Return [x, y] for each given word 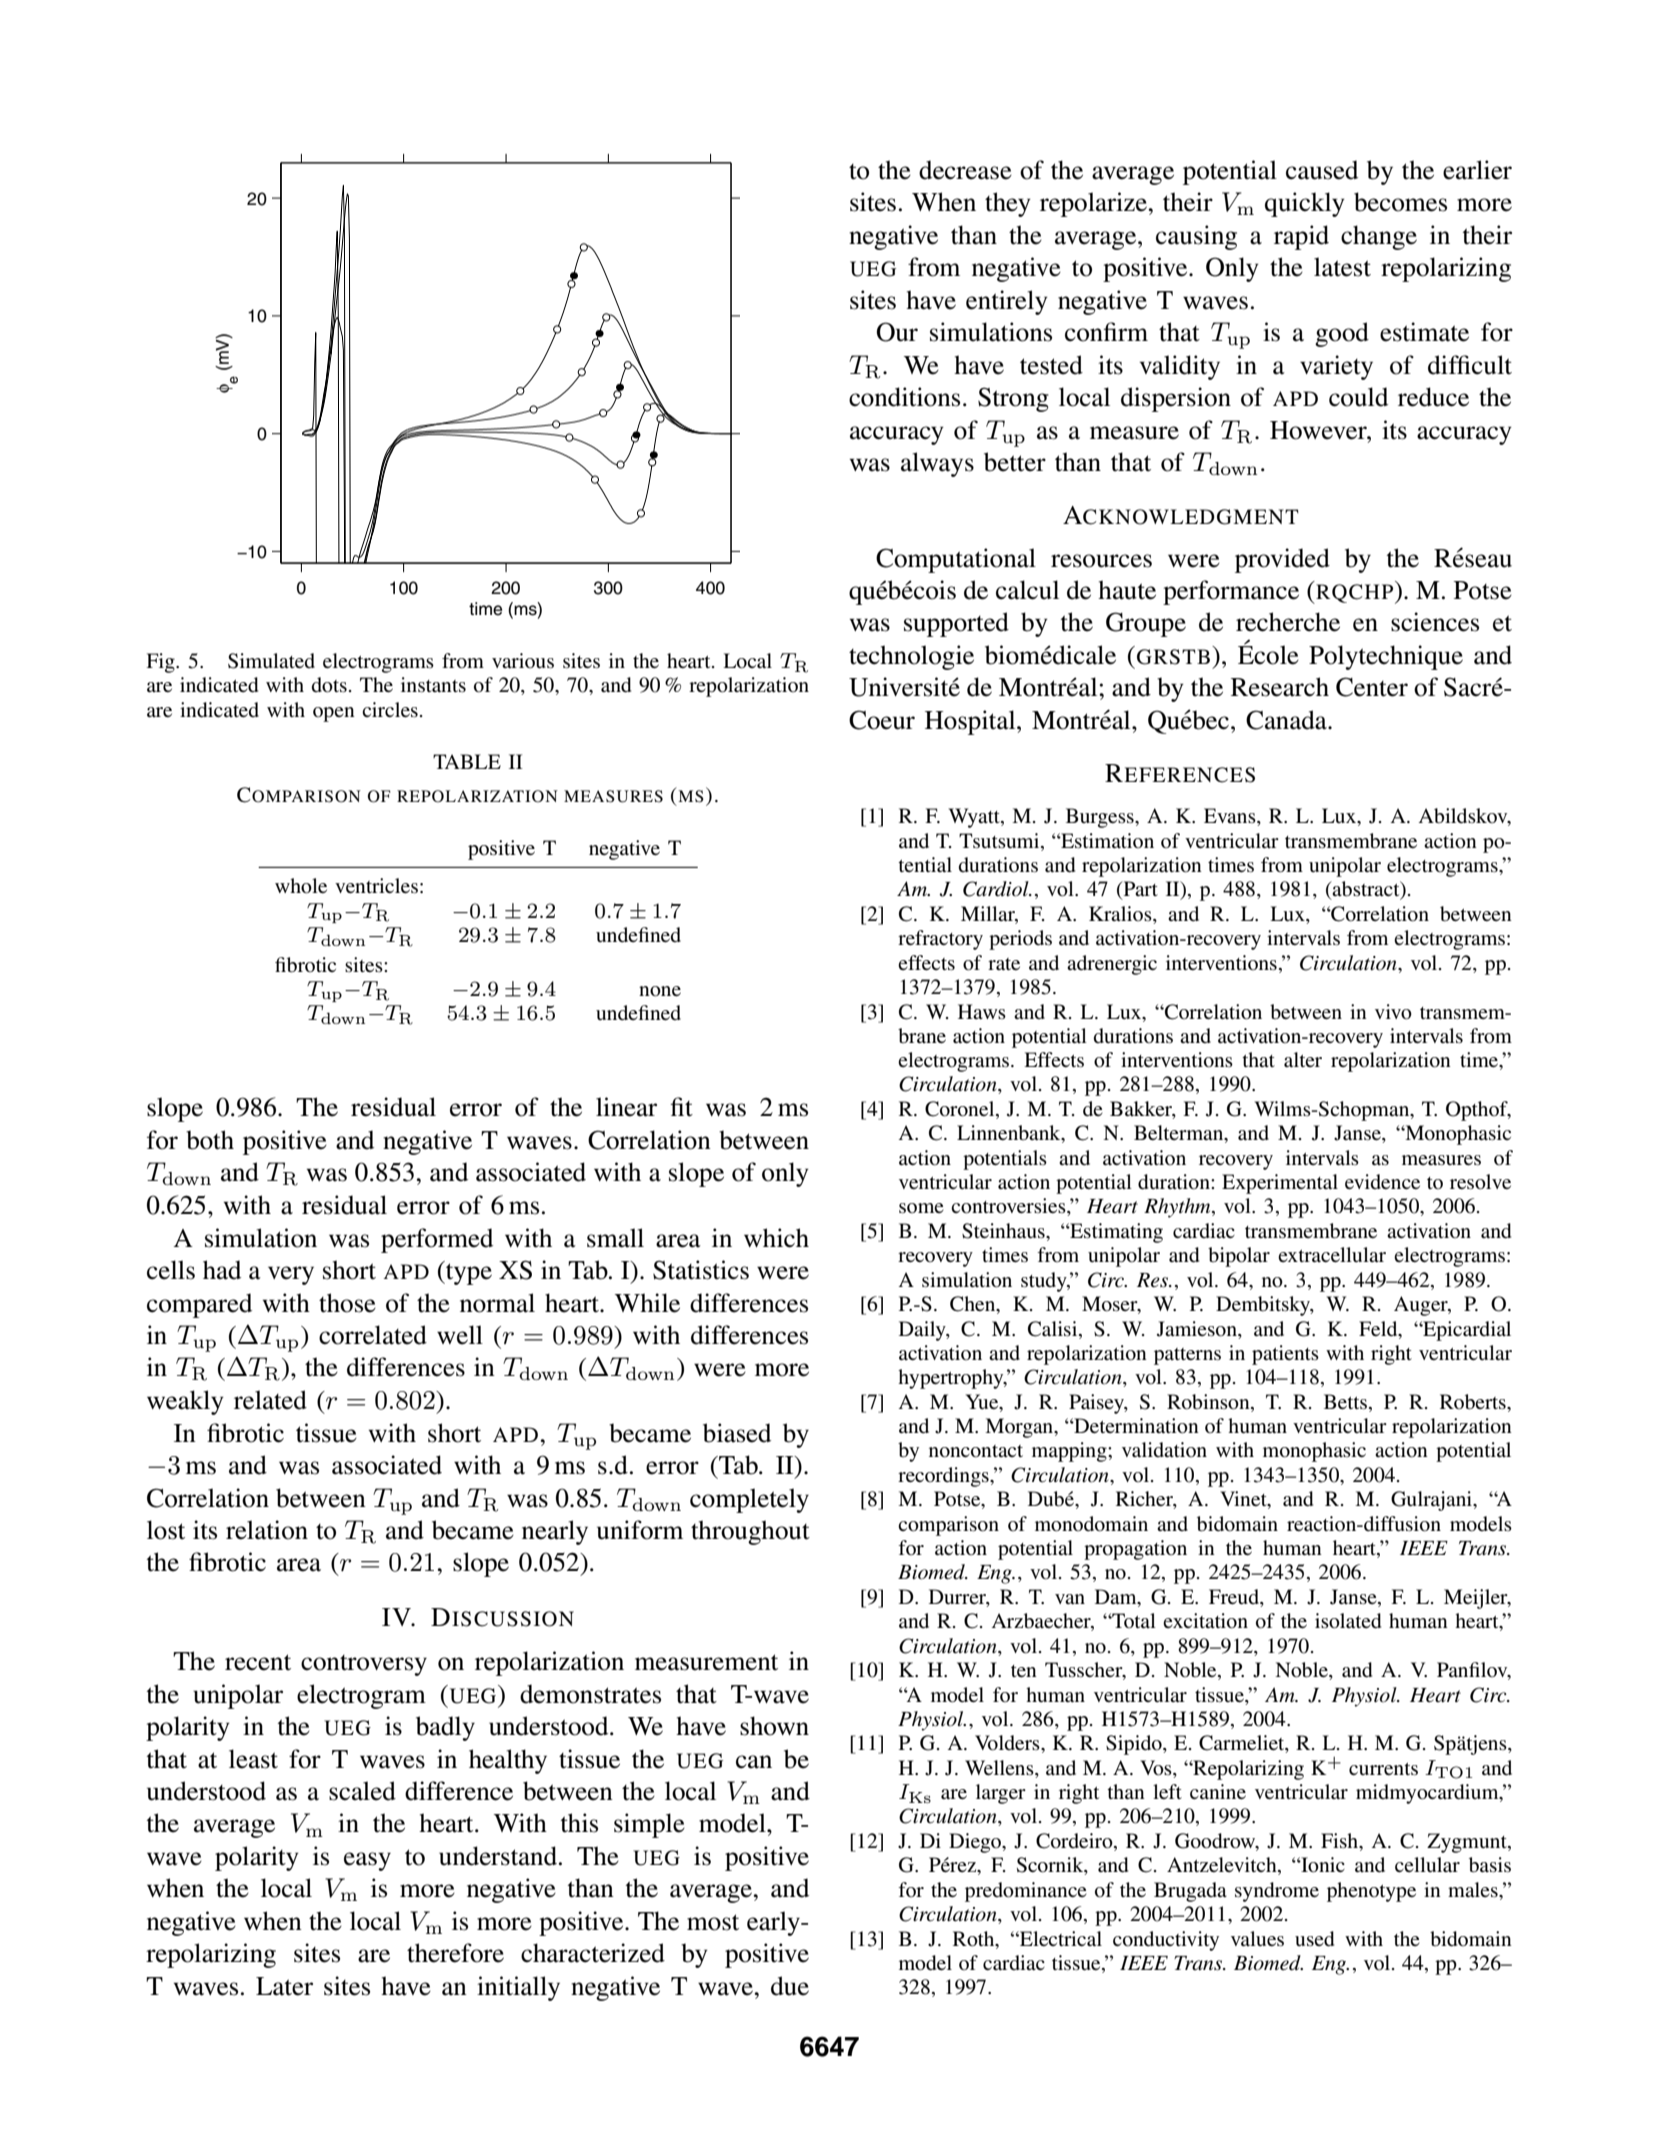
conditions [904, 397]
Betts [1345, 1401]
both [210, 1140]
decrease [965, 170]
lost [166, 1530]
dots [329, 685]
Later [284, 1986]
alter [1303, 1059]
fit [682, 1107]
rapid [1301, 237]
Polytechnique [1386, 657]
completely [749, 1500]
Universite [904, 687]
